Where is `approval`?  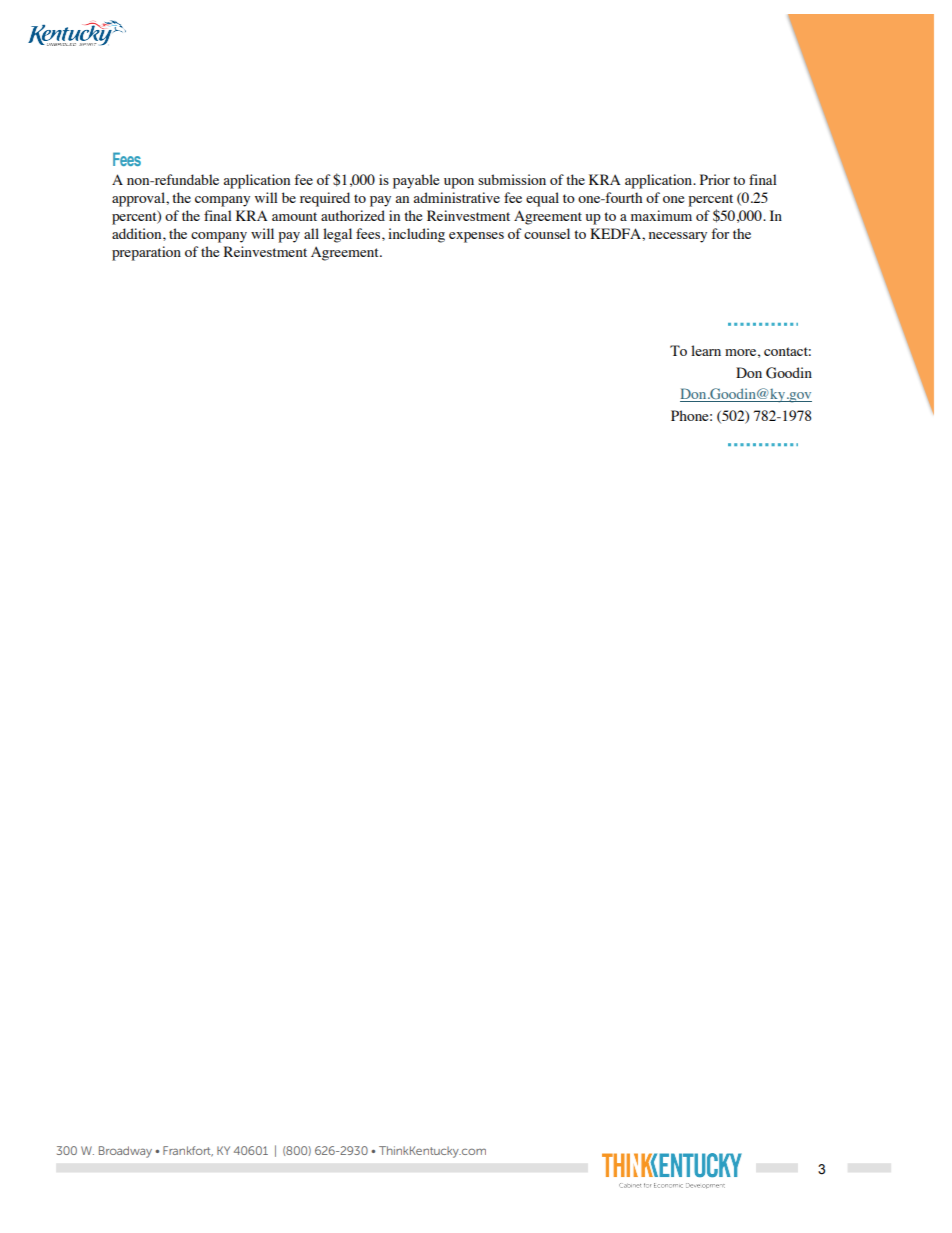
approval is located at coordinates (139, 199).
